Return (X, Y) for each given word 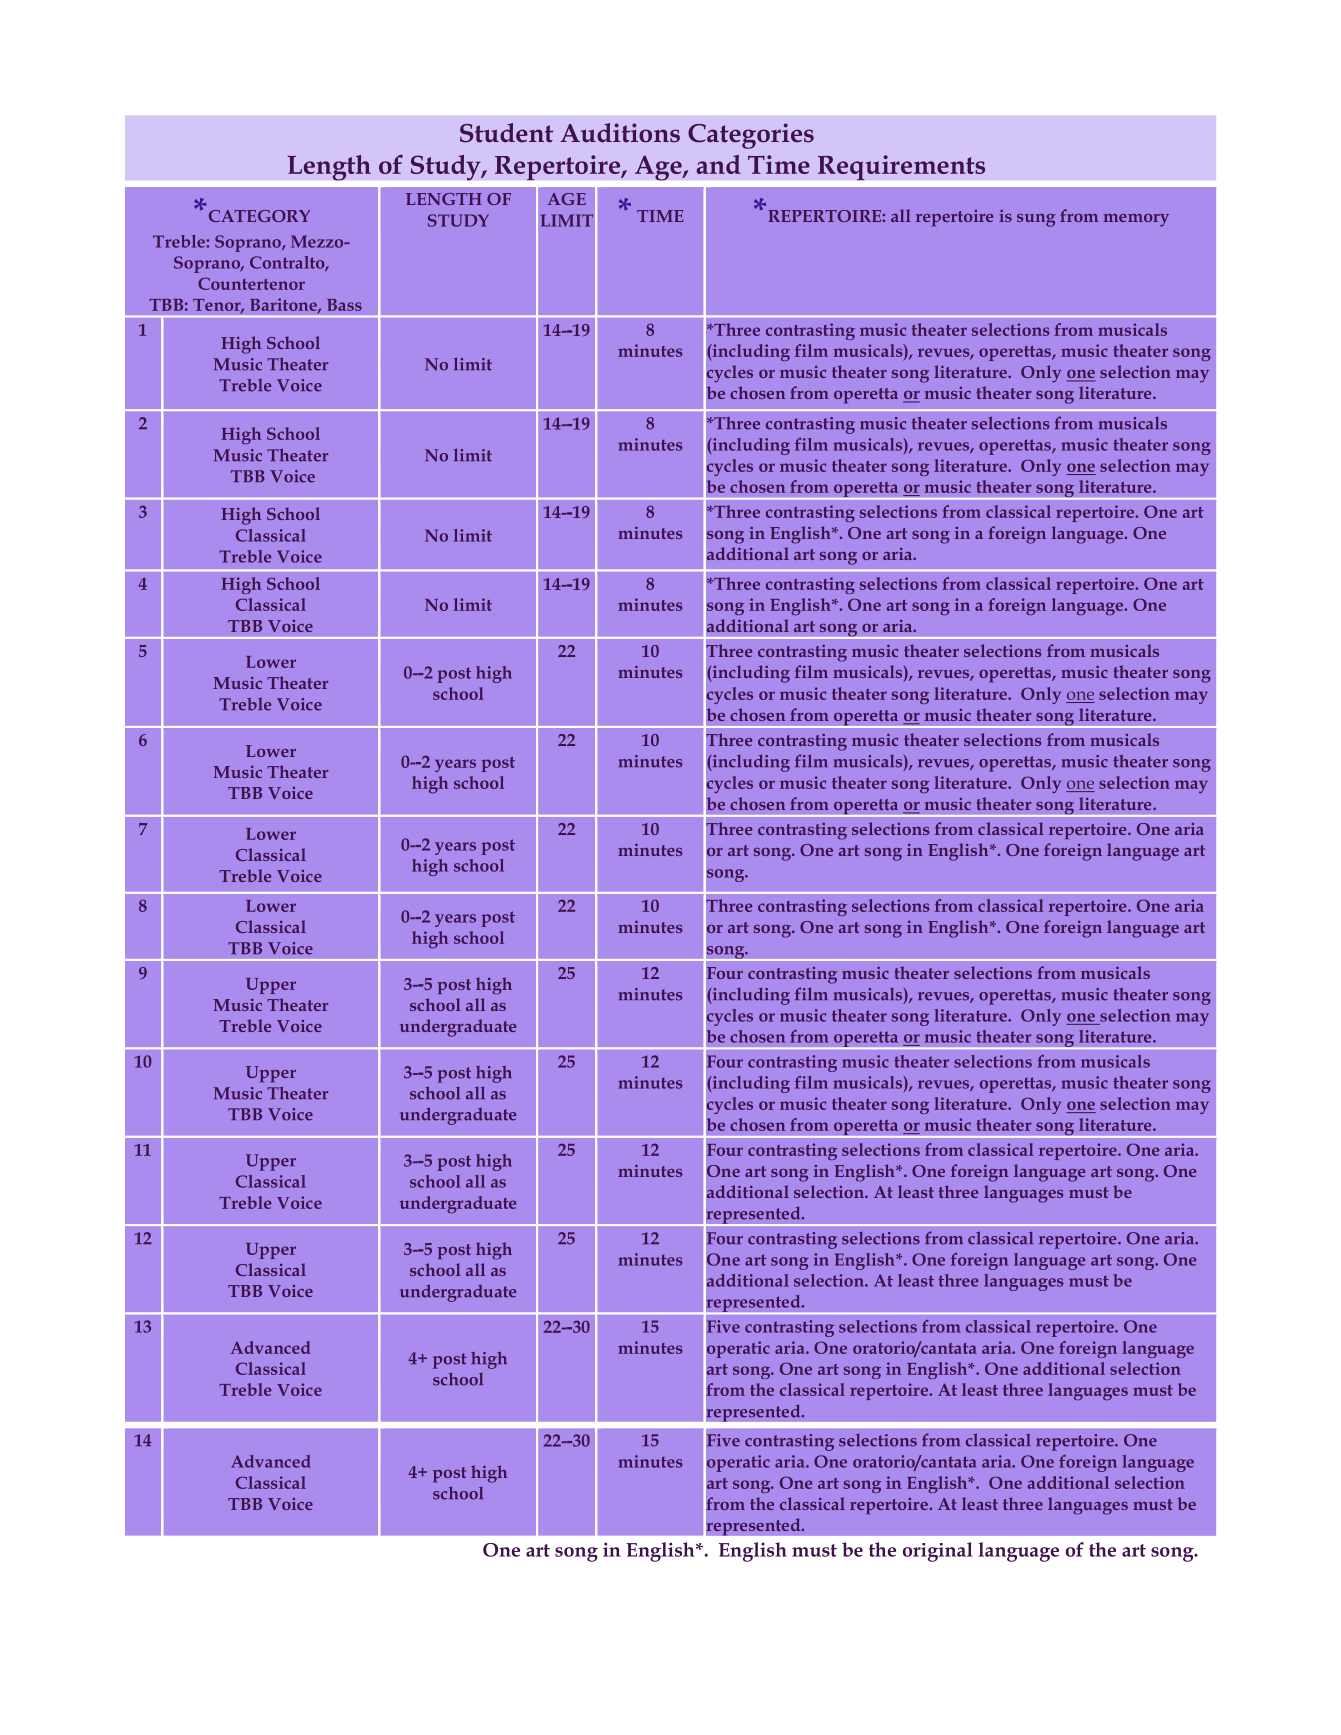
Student (506, 133)
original (938, 1552)
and (718, 164)
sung (1036, 220)
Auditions (620, 133)
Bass (344, 305)
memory (1136, 220)
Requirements (901, 167)
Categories (751, 136)
